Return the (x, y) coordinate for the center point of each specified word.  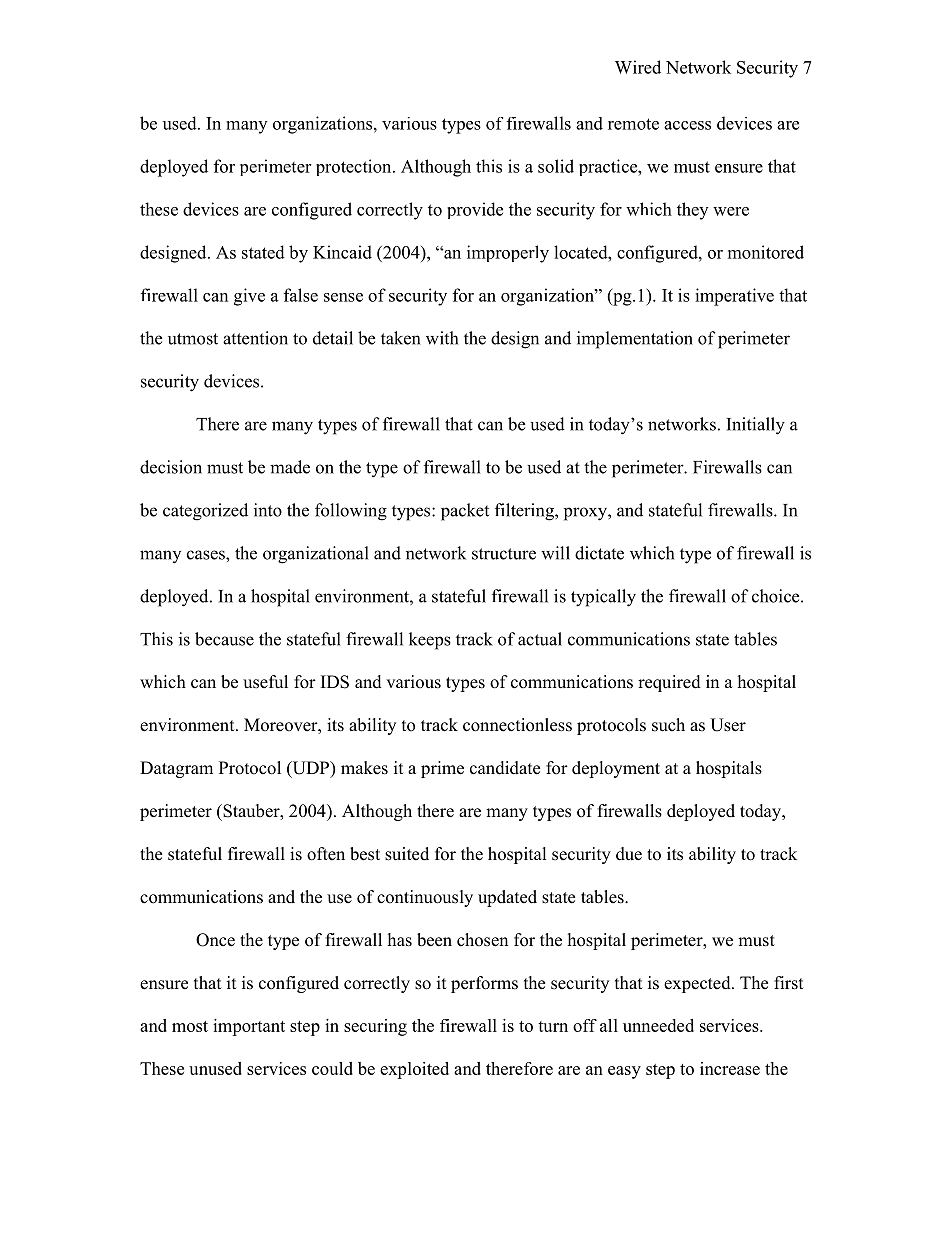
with (442, 338)
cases (207, 555)
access (687, 125)
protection (355, 167)
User (728, 725)
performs (484, 984)
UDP (311, 769)
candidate (505, 768)
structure (504, 554)
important (249, 1027)
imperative (734, 297)
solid (556, 166)
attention (255, 338)
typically (603, 598)
